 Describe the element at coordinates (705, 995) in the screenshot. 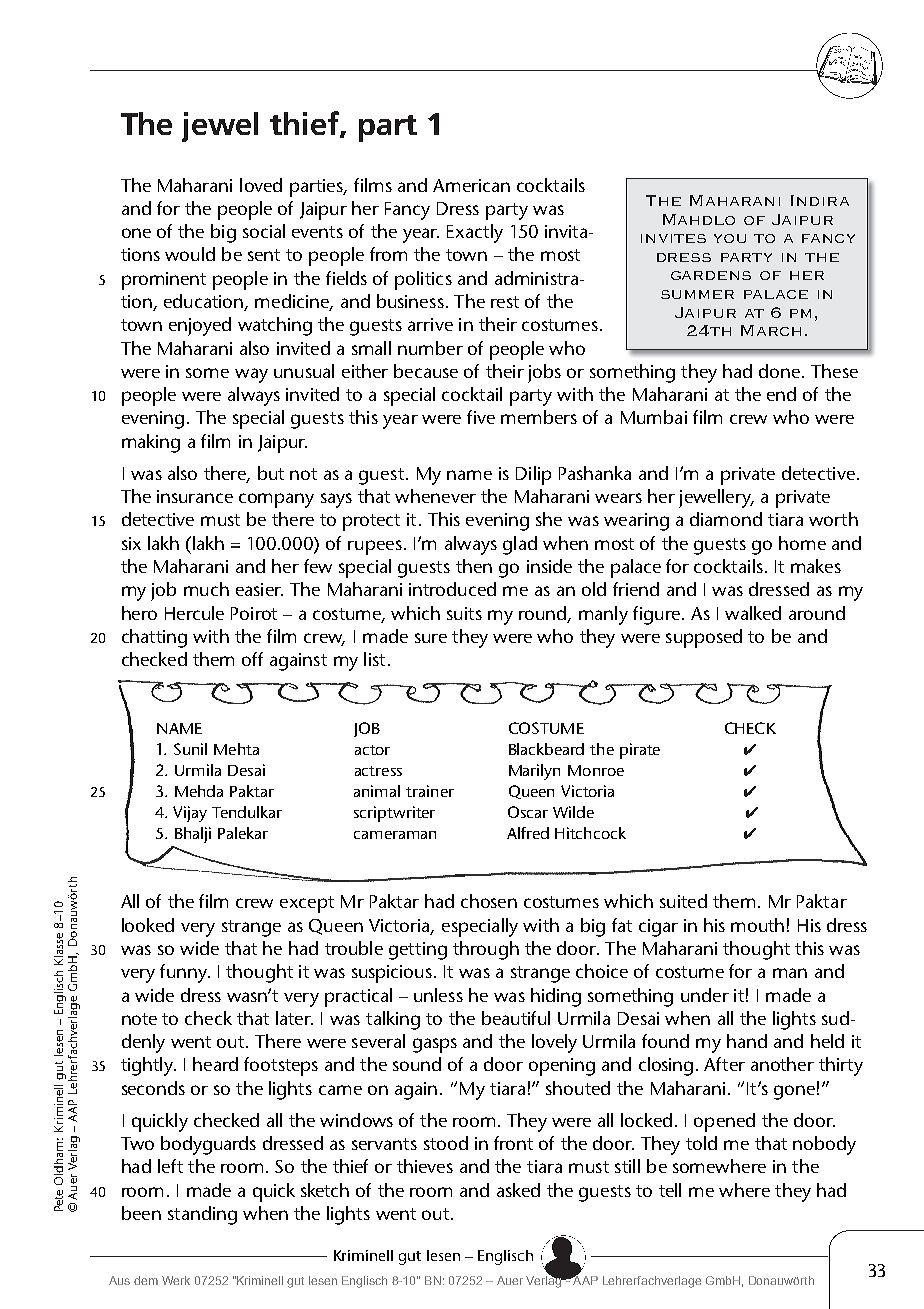

I see `under` at that location.
